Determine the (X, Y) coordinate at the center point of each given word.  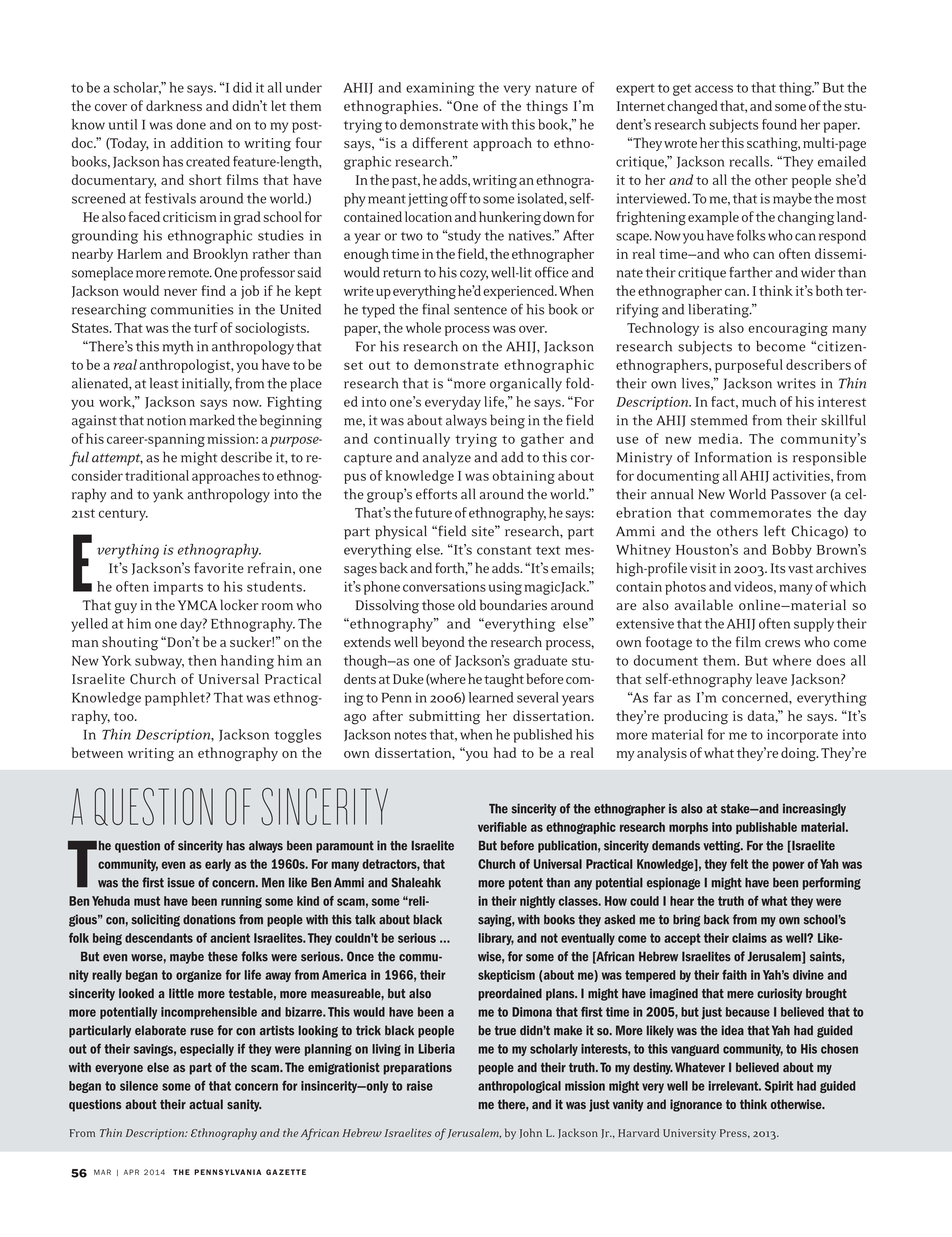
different (440, 142)
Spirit (779, 1087)
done (191, 124)
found (779, 124)
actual (206, 1104)
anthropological (519, 1087)
